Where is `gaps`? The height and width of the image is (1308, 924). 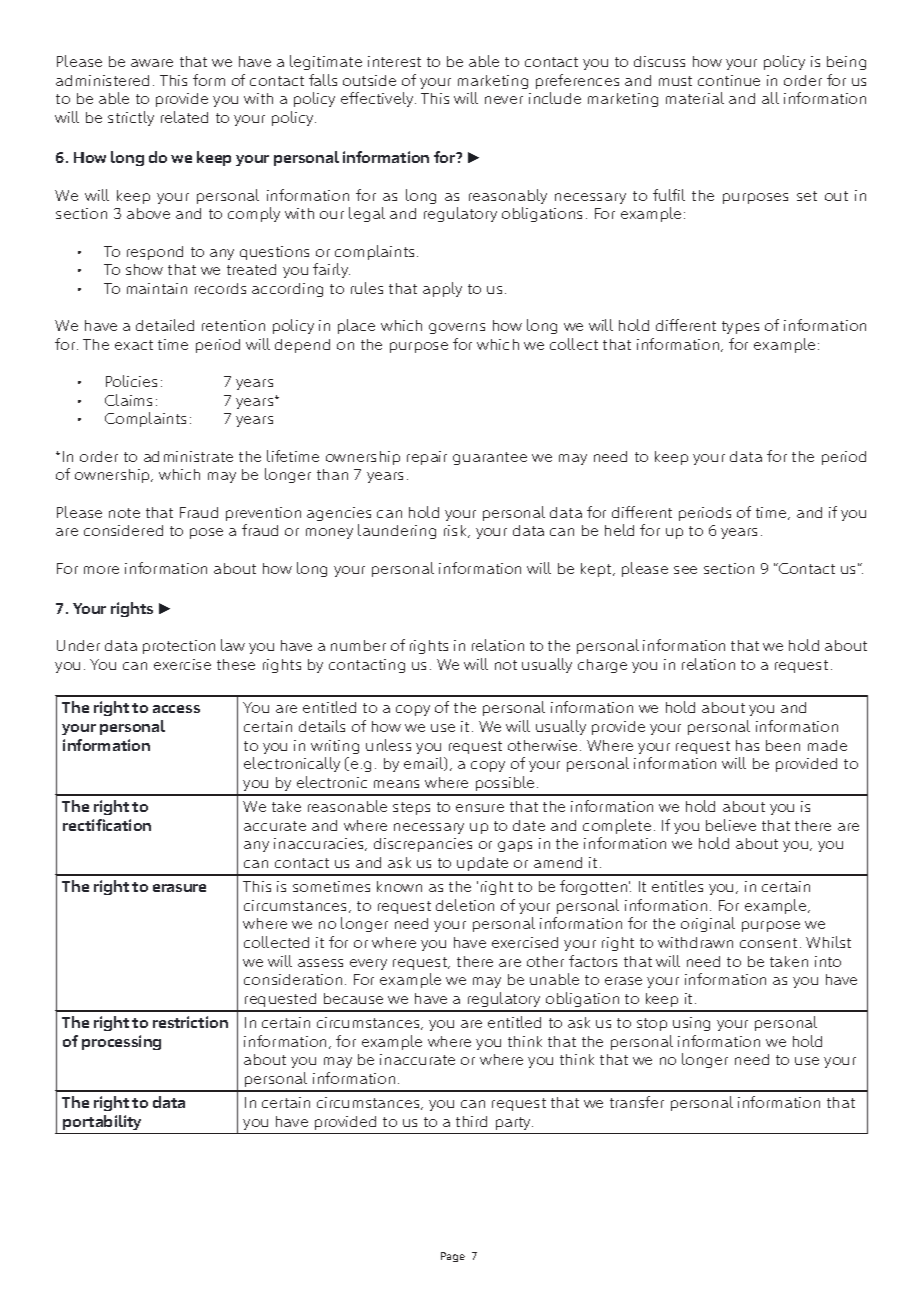
gaps is located at coordinates (515, 846).
